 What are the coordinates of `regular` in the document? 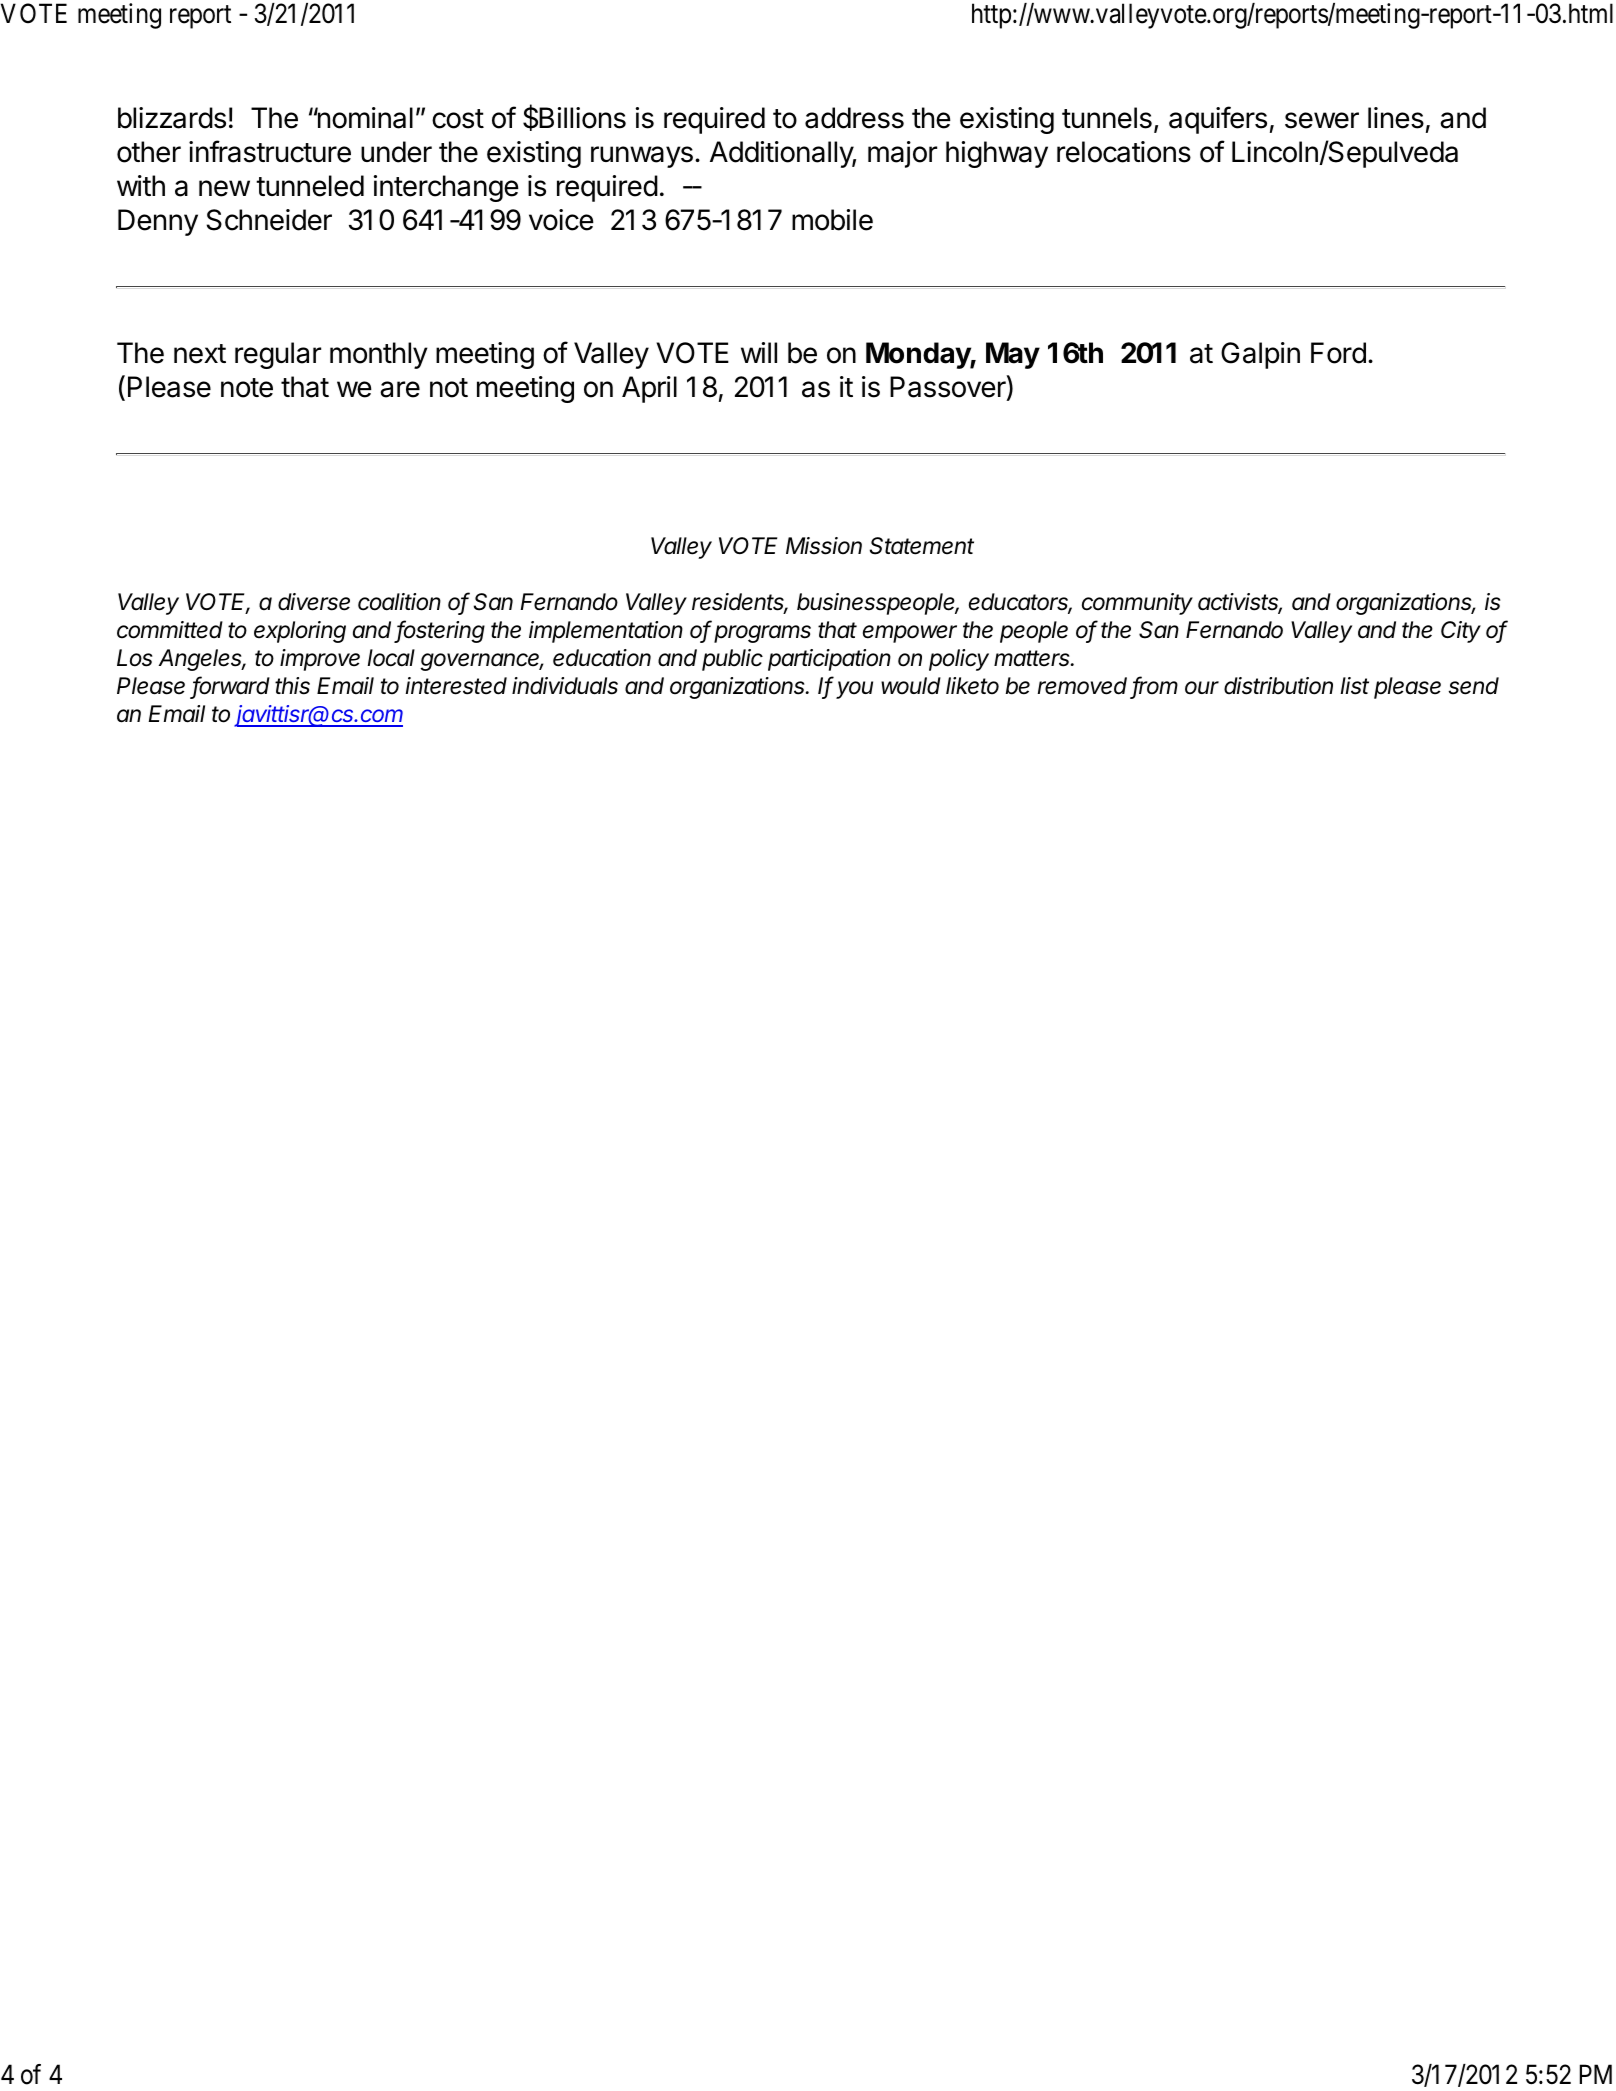 It's located at (278, 355).
